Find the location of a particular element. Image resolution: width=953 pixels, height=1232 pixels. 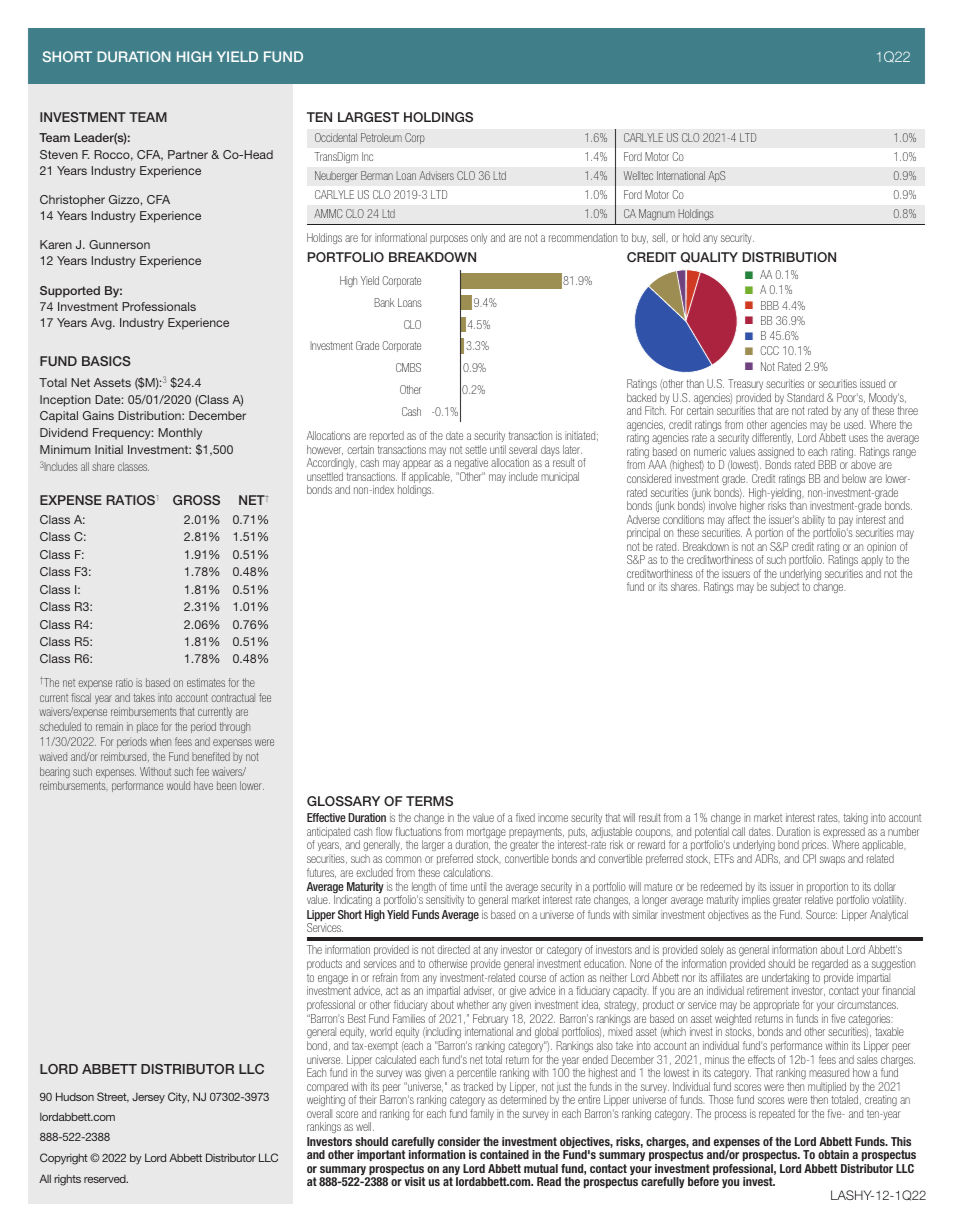

Partner is located at coordinates (188, 154).
